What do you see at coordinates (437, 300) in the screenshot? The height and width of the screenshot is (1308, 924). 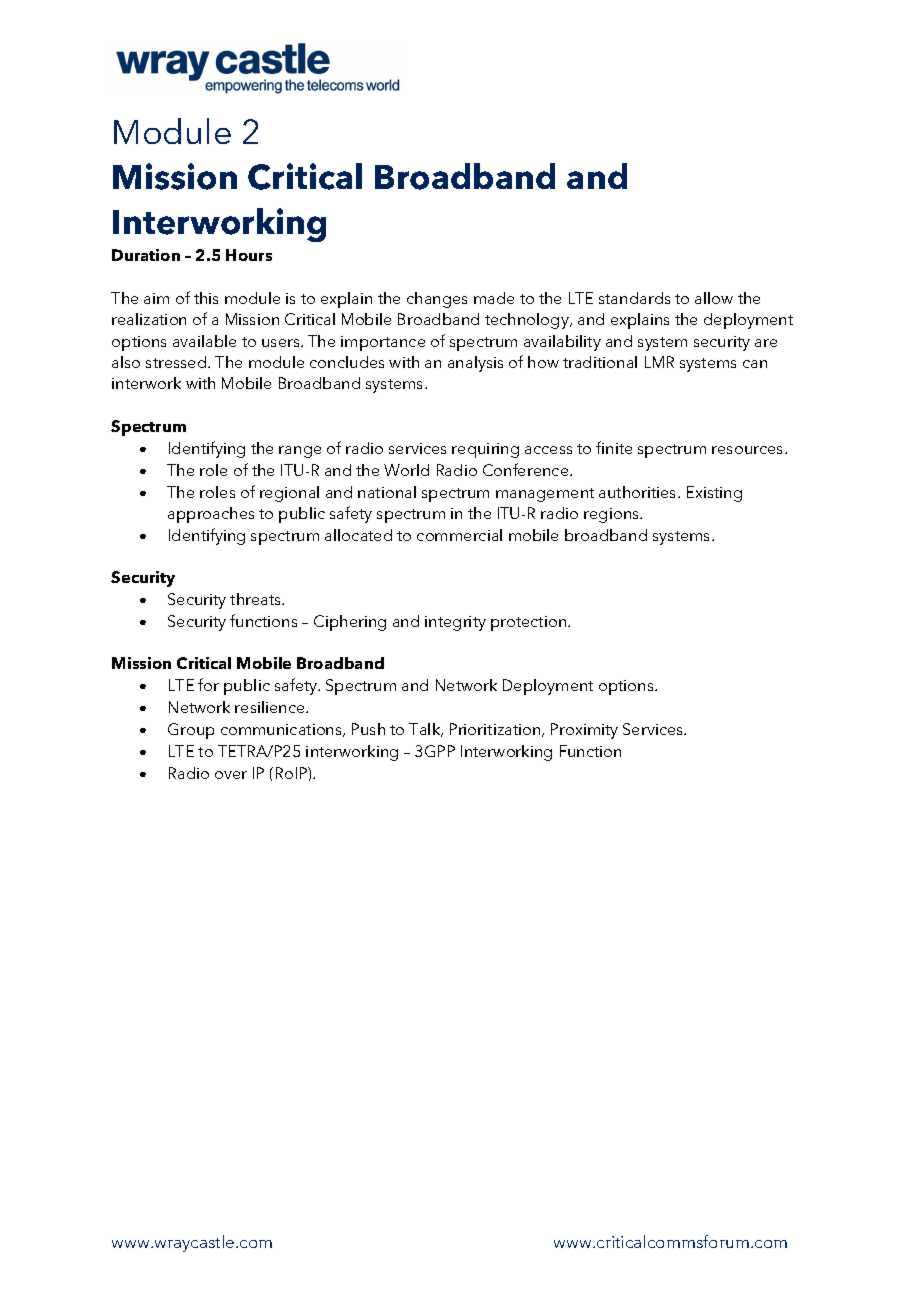 I see `changes` at bounding box center [437, 300].
